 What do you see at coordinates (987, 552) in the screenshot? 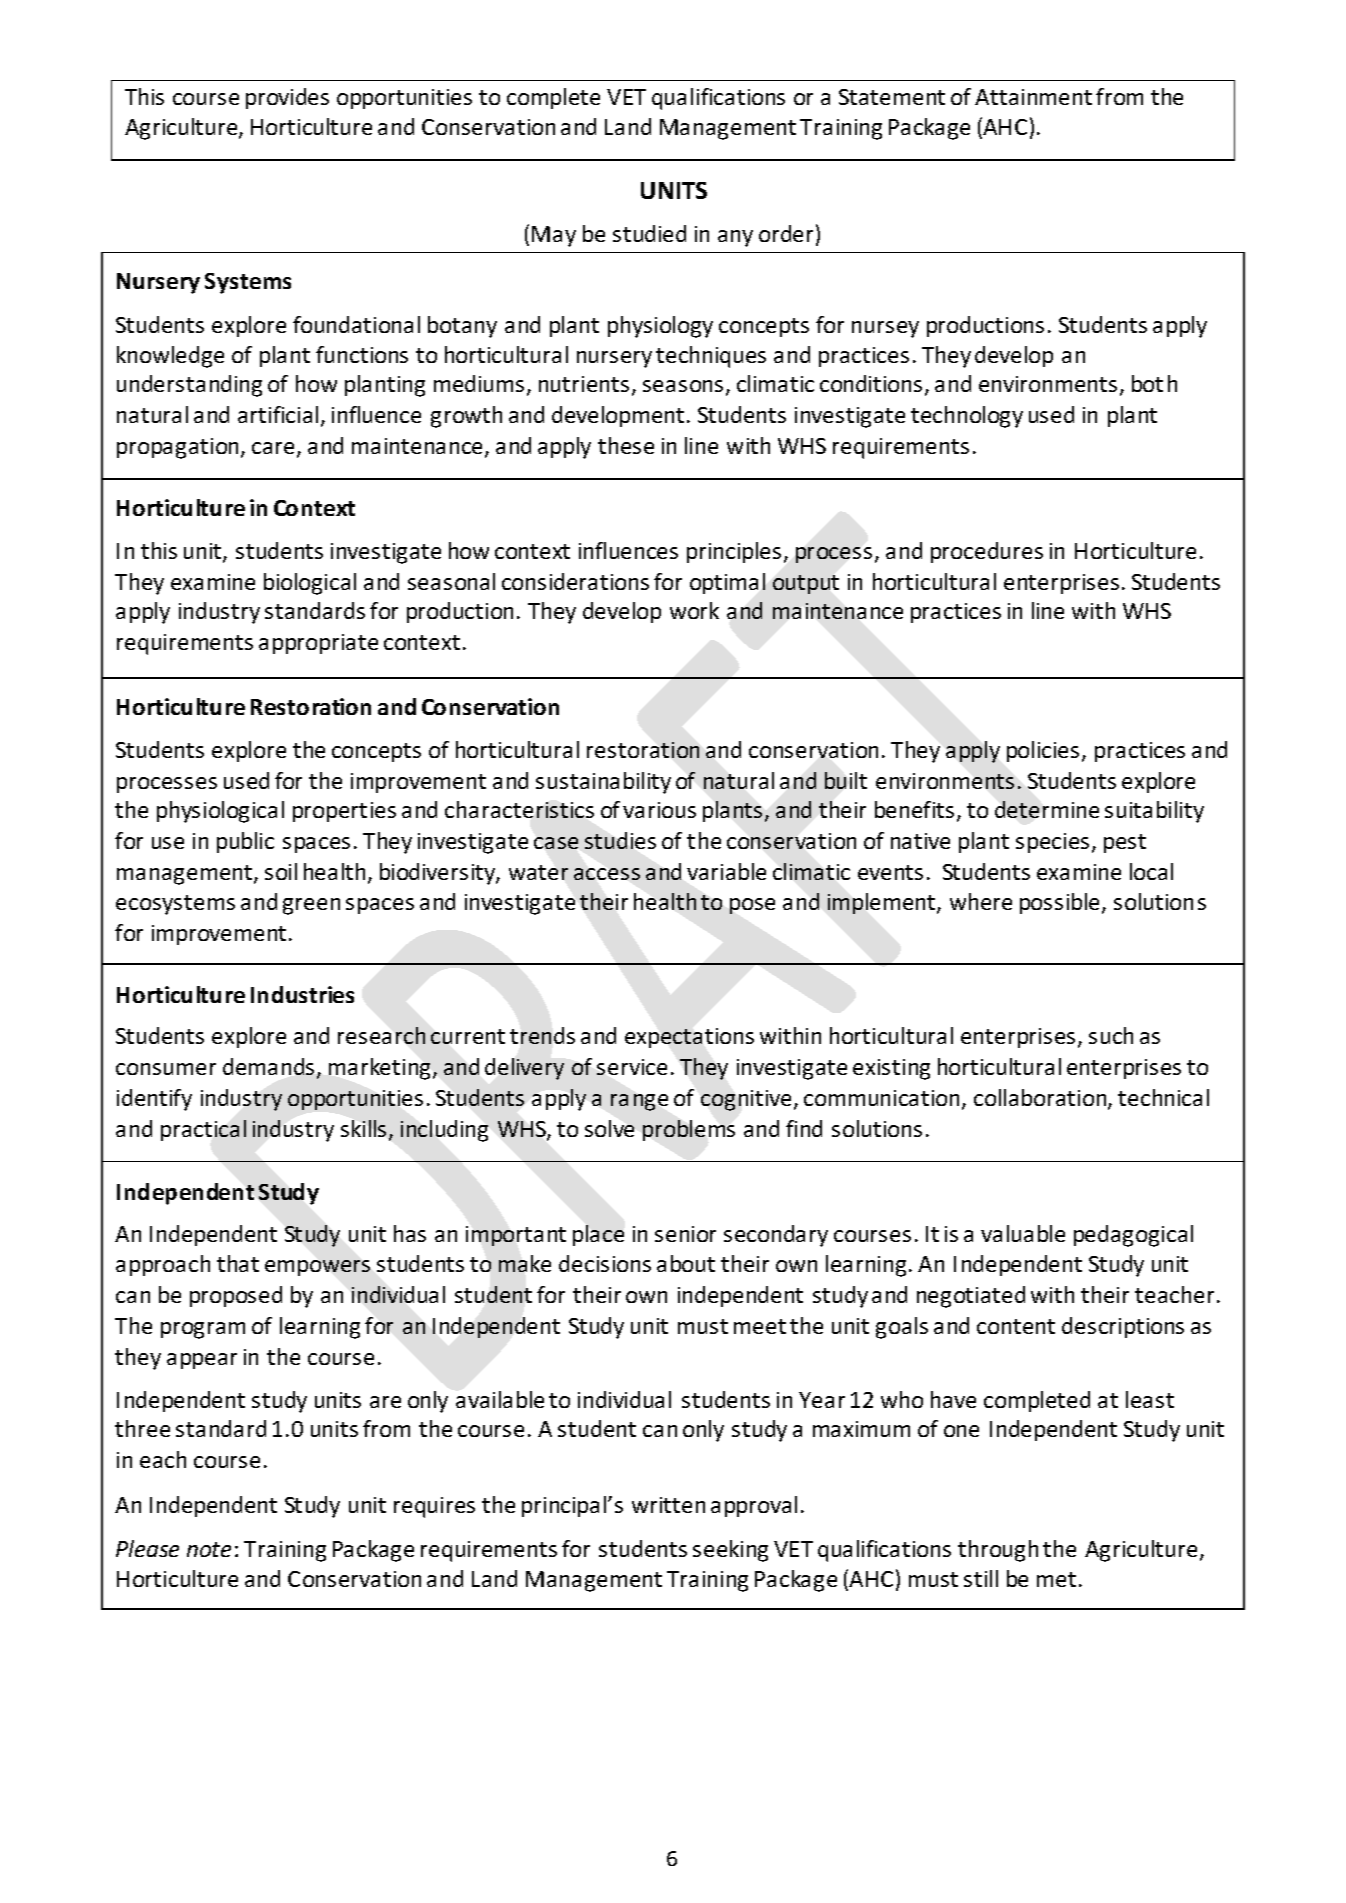
I see `procedures` at bounding box center [987, 552].
